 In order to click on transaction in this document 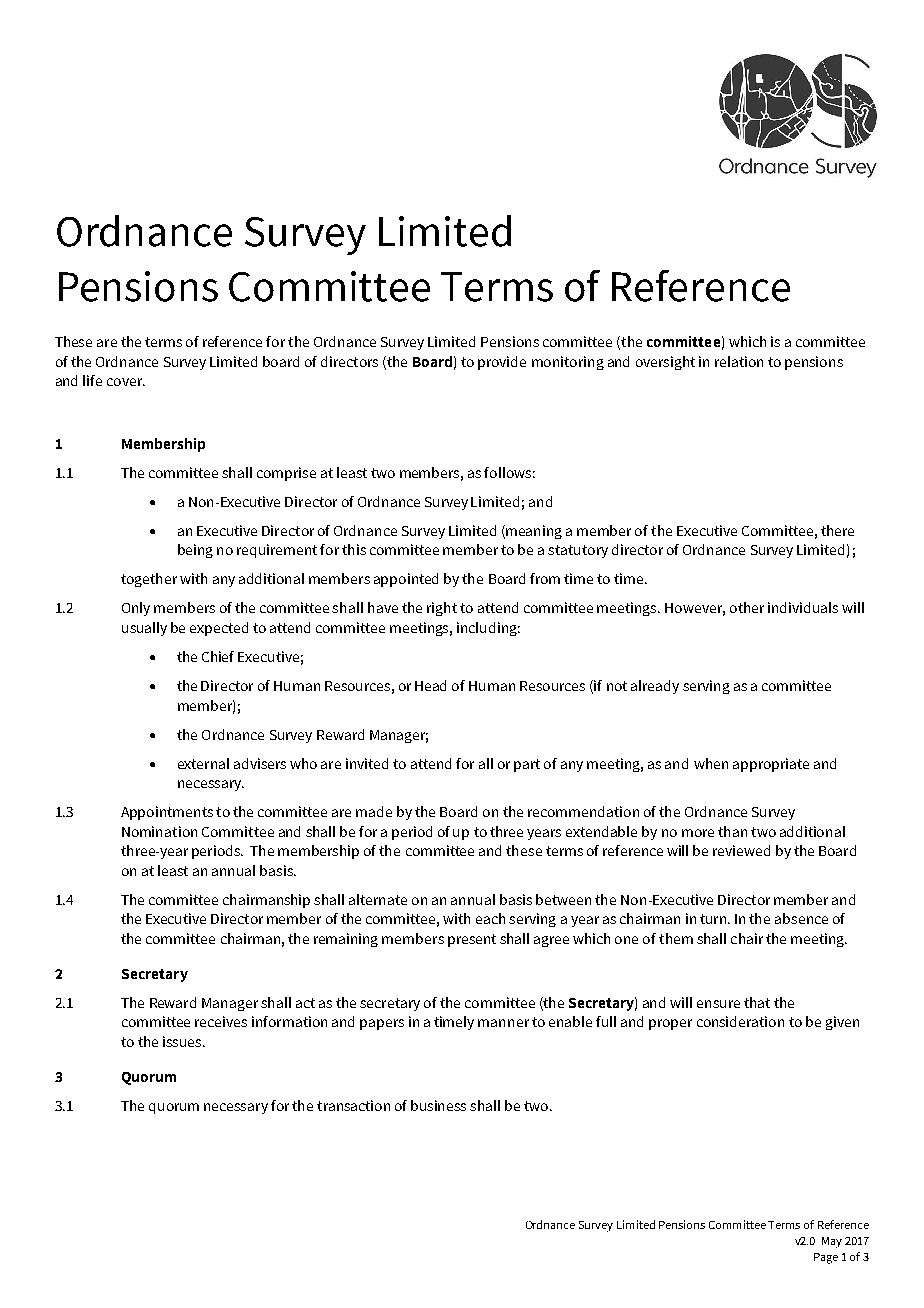, I will do `click(353, 1105)`.
